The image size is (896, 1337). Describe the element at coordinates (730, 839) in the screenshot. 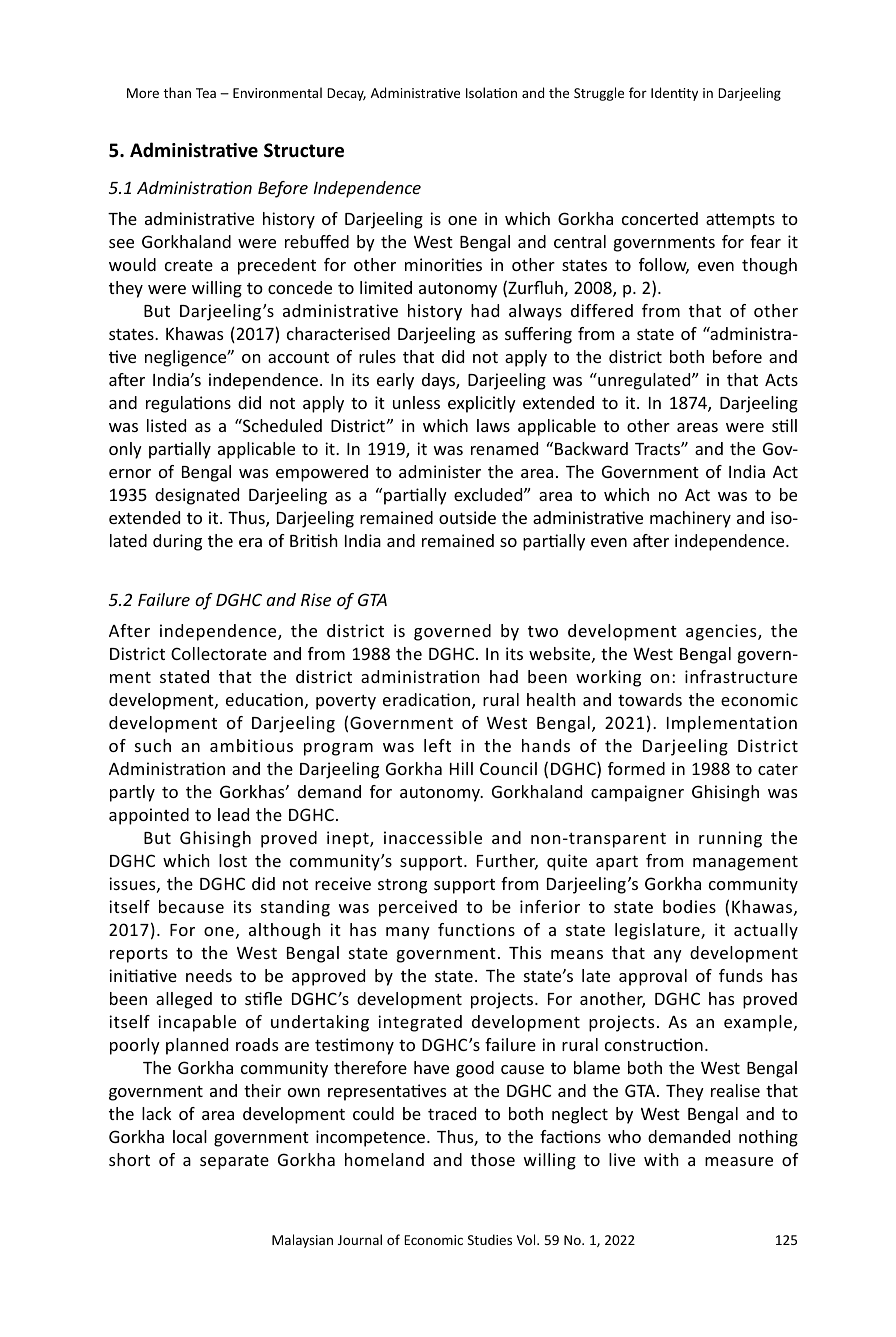

I see `running` at that location.
